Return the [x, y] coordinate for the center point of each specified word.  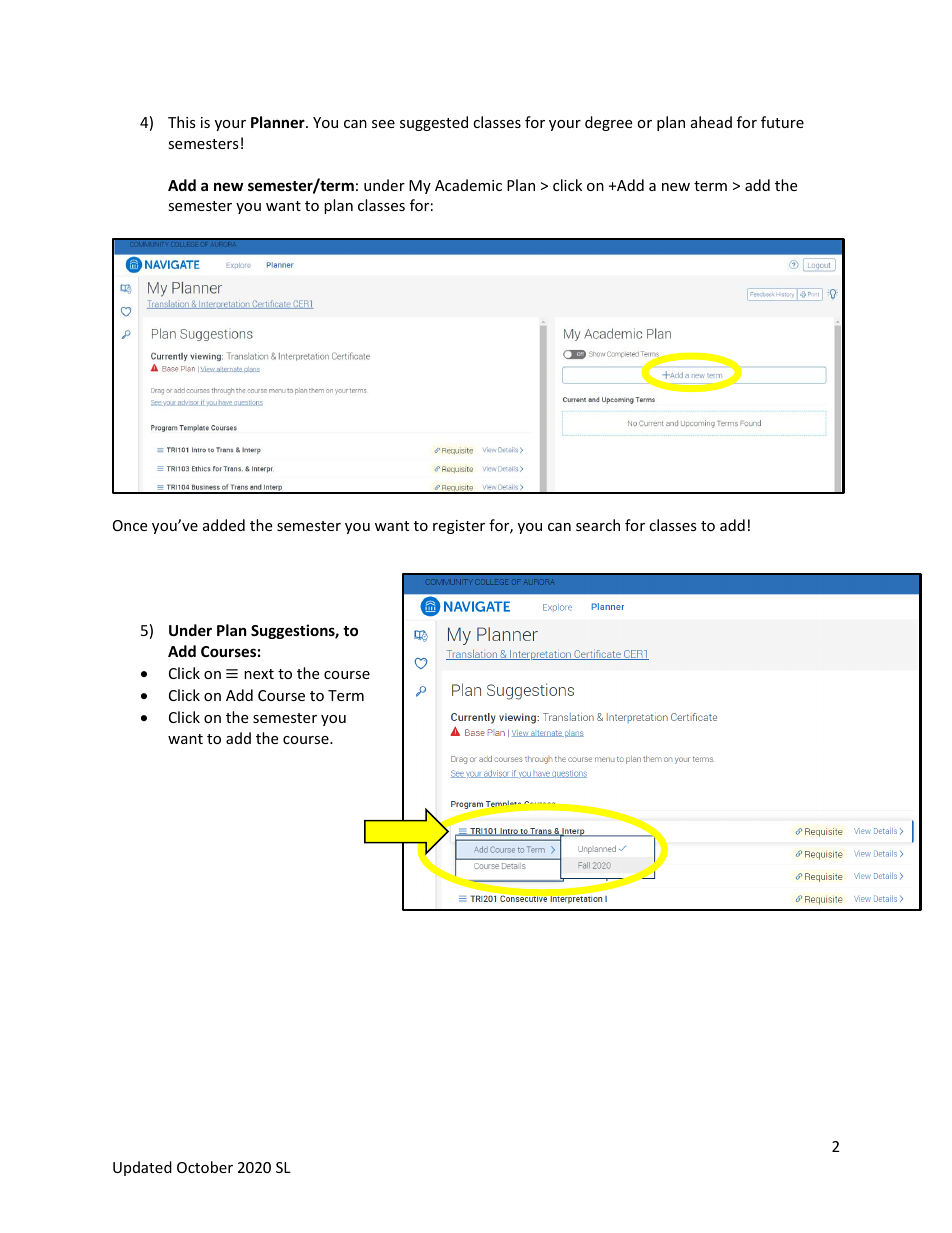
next [259, 674]
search [598, 525]
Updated [142, 1168]
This [182, 122]
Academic [468, 185]
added [224, 525]
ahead [711, 122]
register [459, 527]
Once [130, 525]
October [205, 1167]
